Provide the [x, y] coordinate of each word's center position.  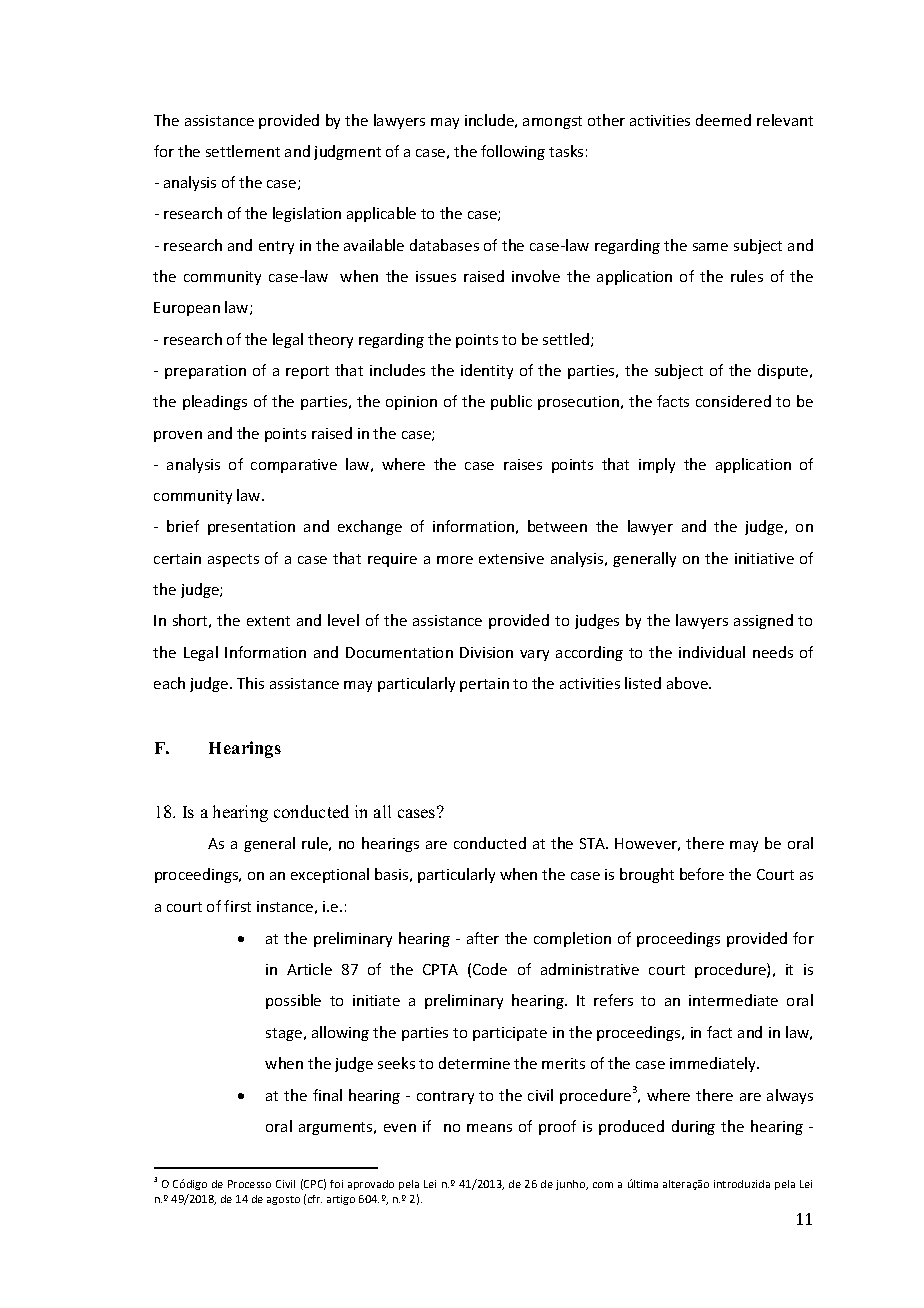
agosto [283, 1200]
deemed [723, 120]
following [513, 152]
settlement [243, 151]
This [250, 683]
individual [712, 652]
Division [486, 652]
